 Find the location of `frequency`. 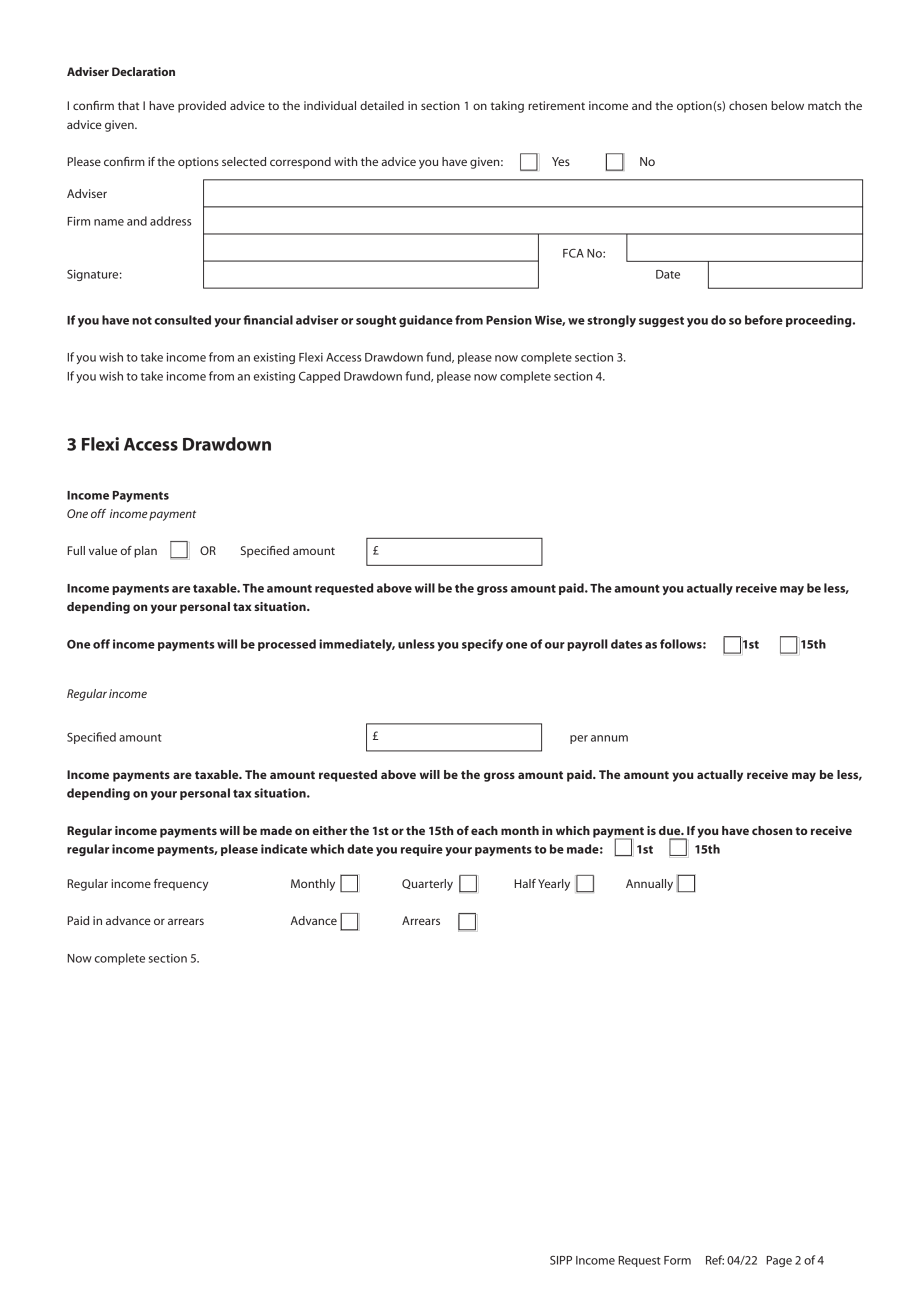

frequency is located at coordinates (181, 885).
